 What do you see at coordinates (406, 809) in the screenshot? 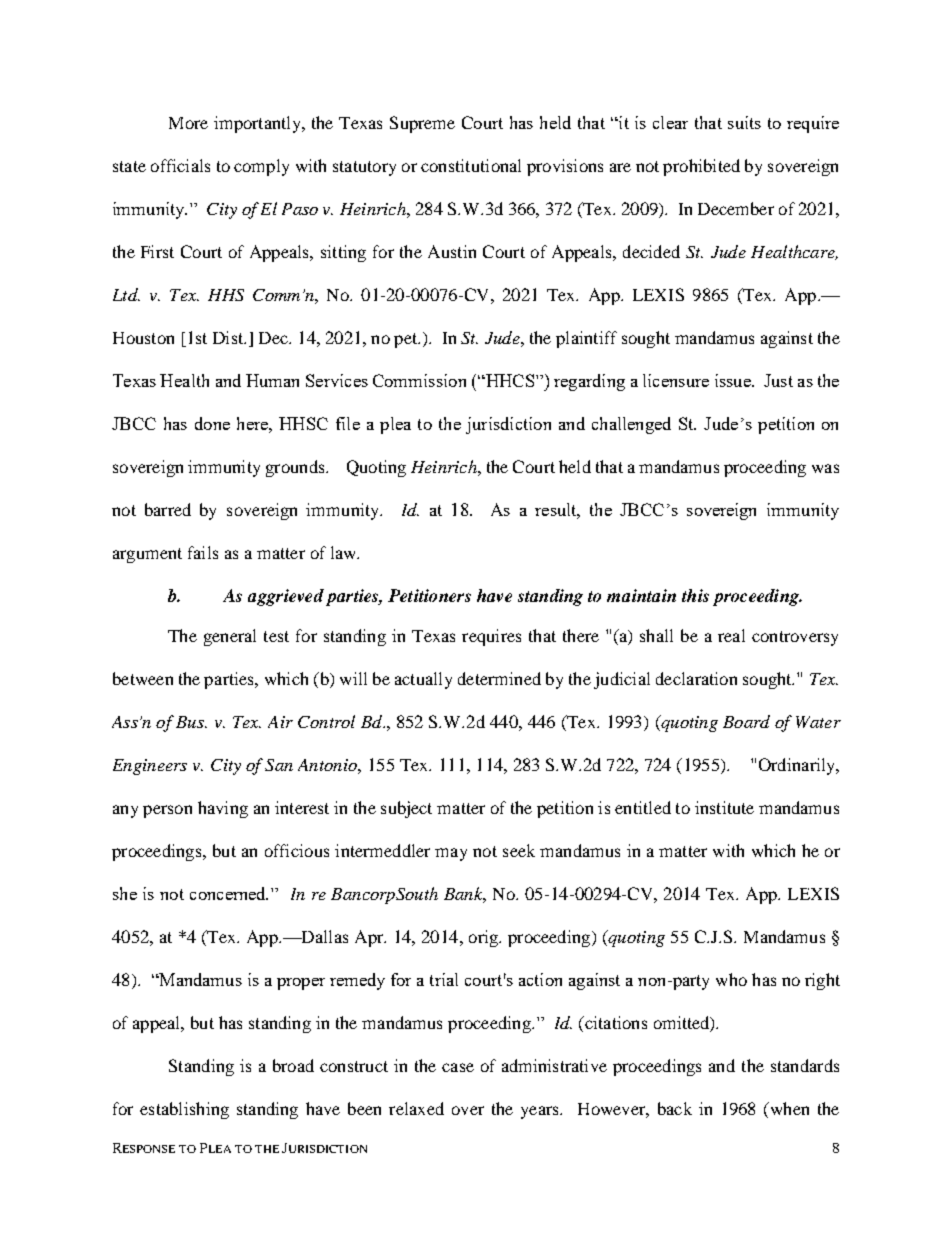
I see `subject` at bounding box center [406, 809].
